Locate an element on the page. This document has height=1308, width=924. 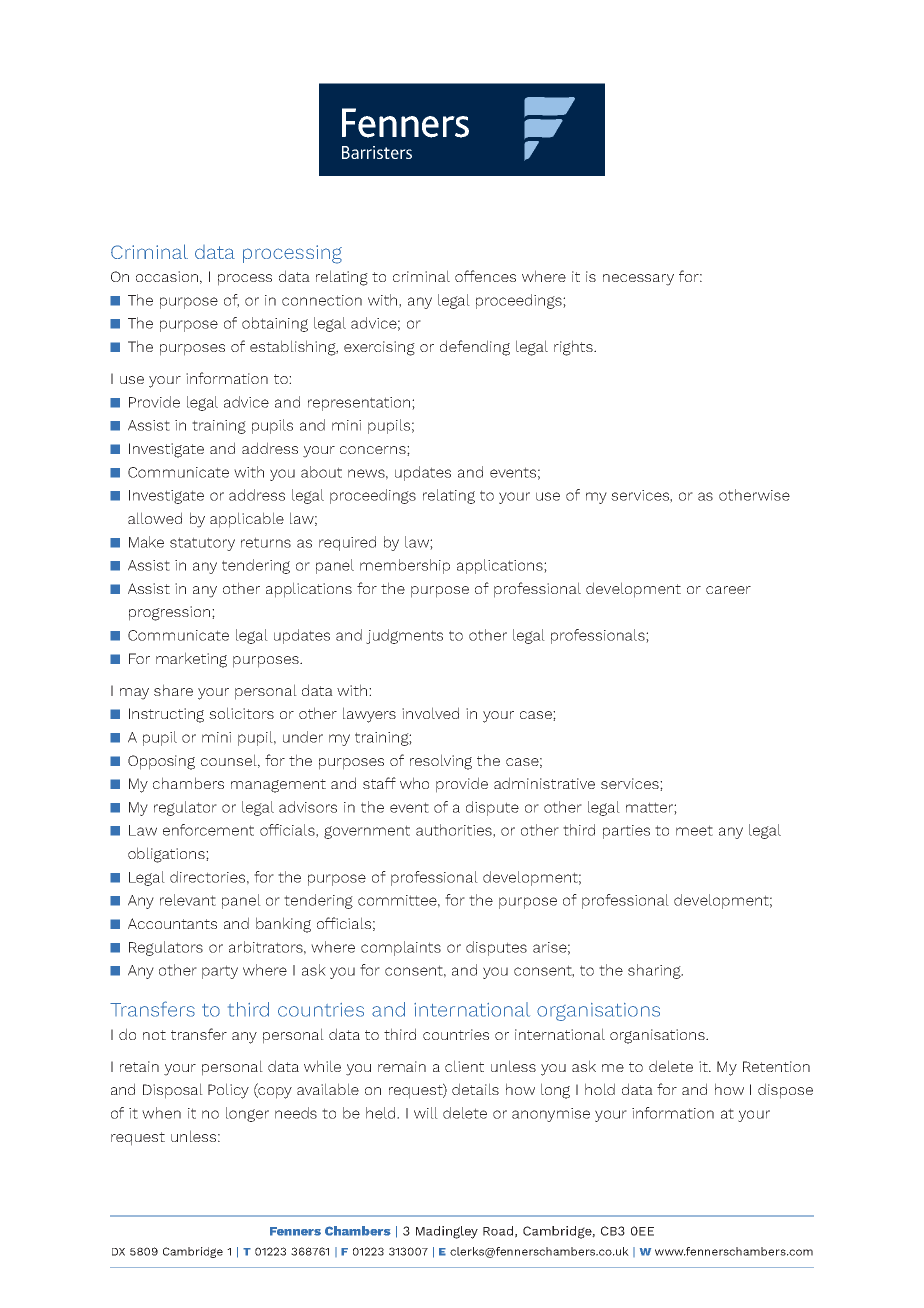
marketing is located at coordinates (191, 660).
